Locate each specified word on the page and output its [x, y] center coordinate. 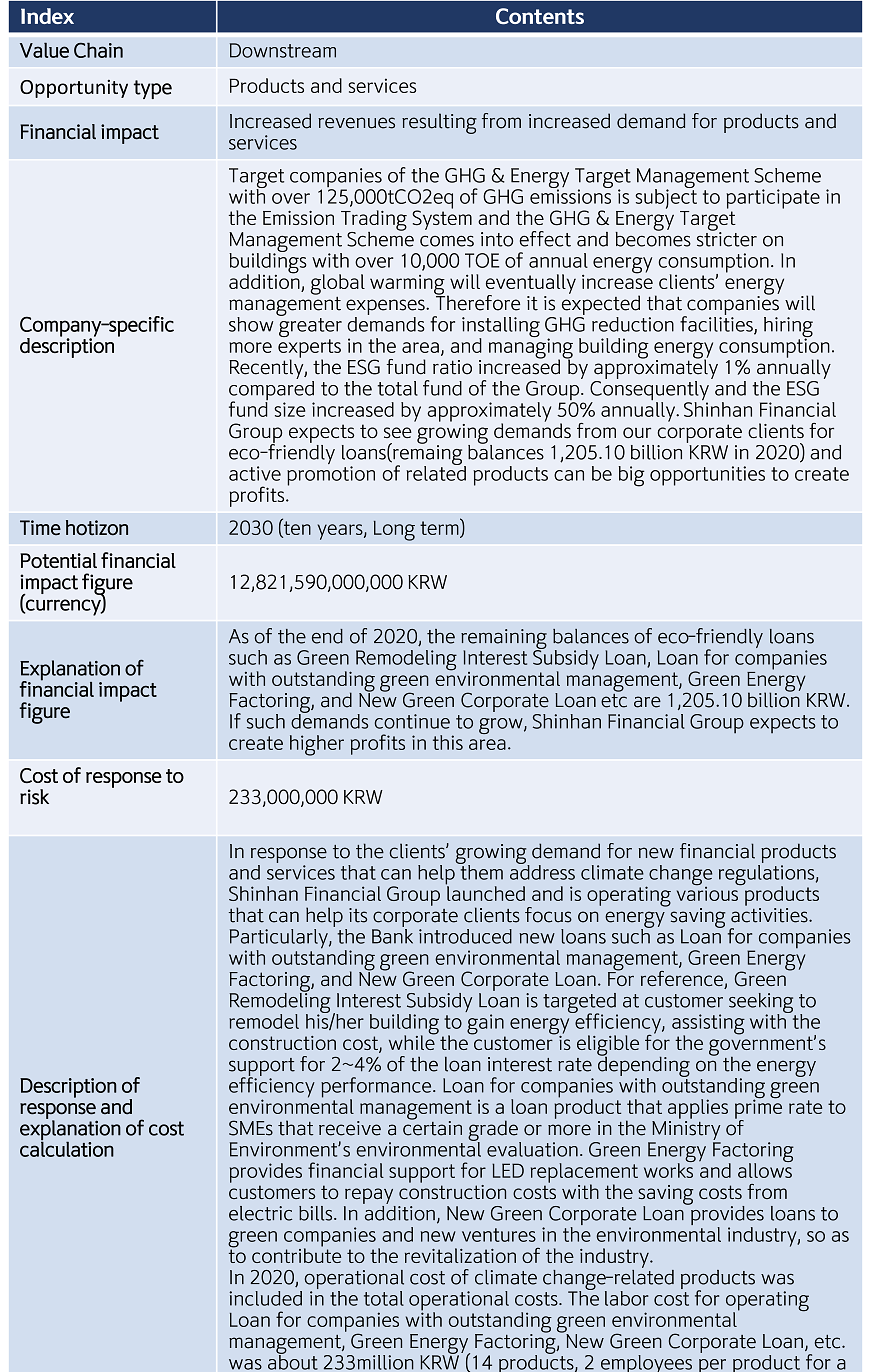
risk [34, 797]
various [708, 892]
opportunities [707, 476]
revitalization [460, 1255]
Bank [392, 936]
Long [394, 531]
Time [40, 527]
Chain [98, 50]
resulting [439, 123]
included [265, 1298]
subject [666, 198]
